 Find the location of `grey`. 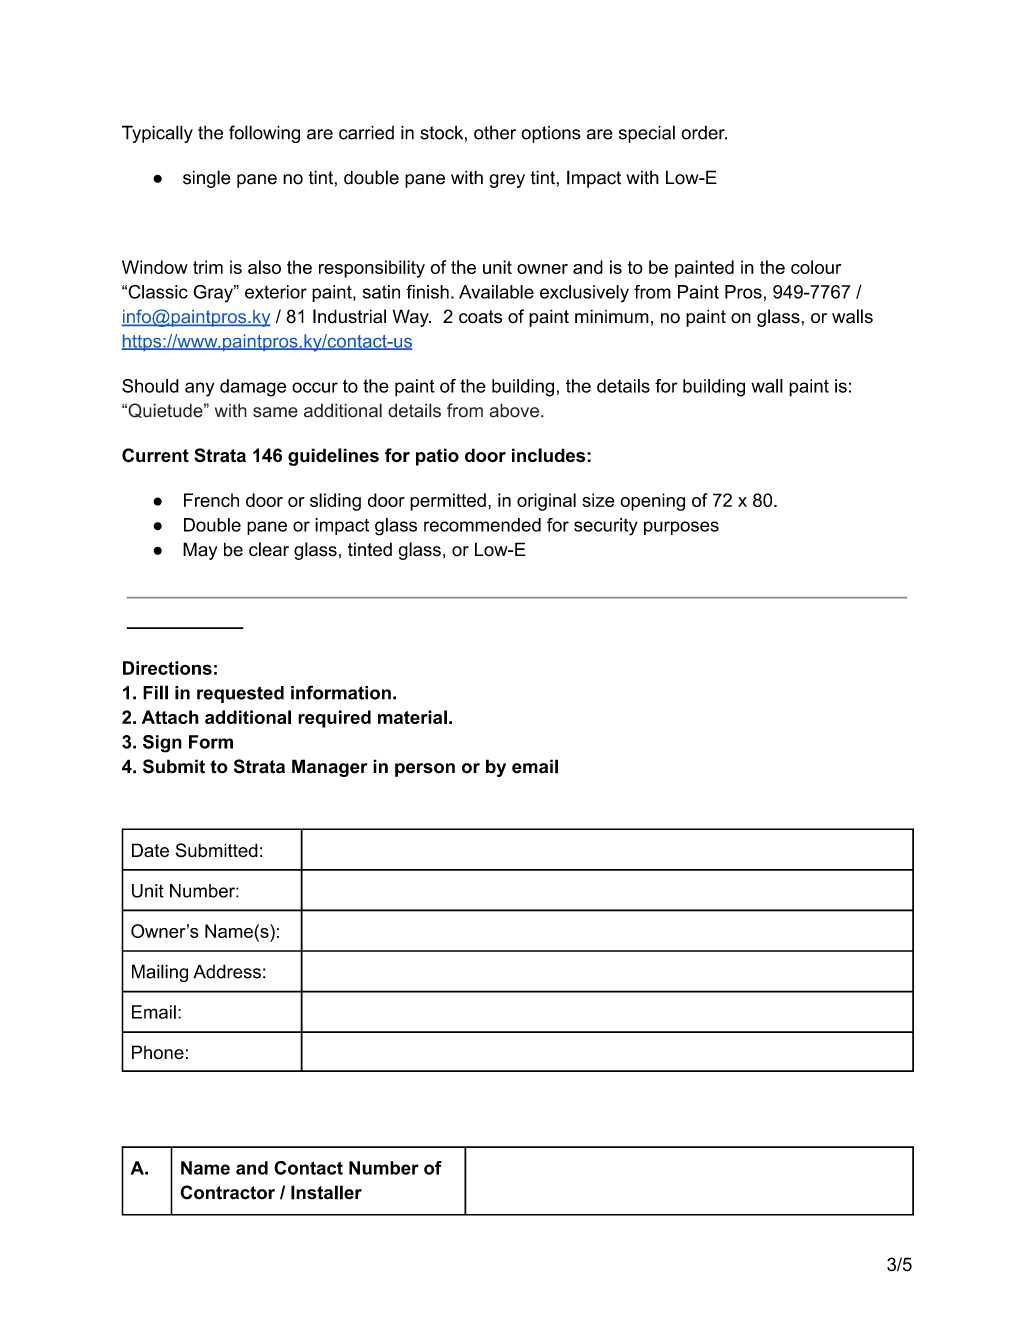

grey is located at coordinates (507, 181).
